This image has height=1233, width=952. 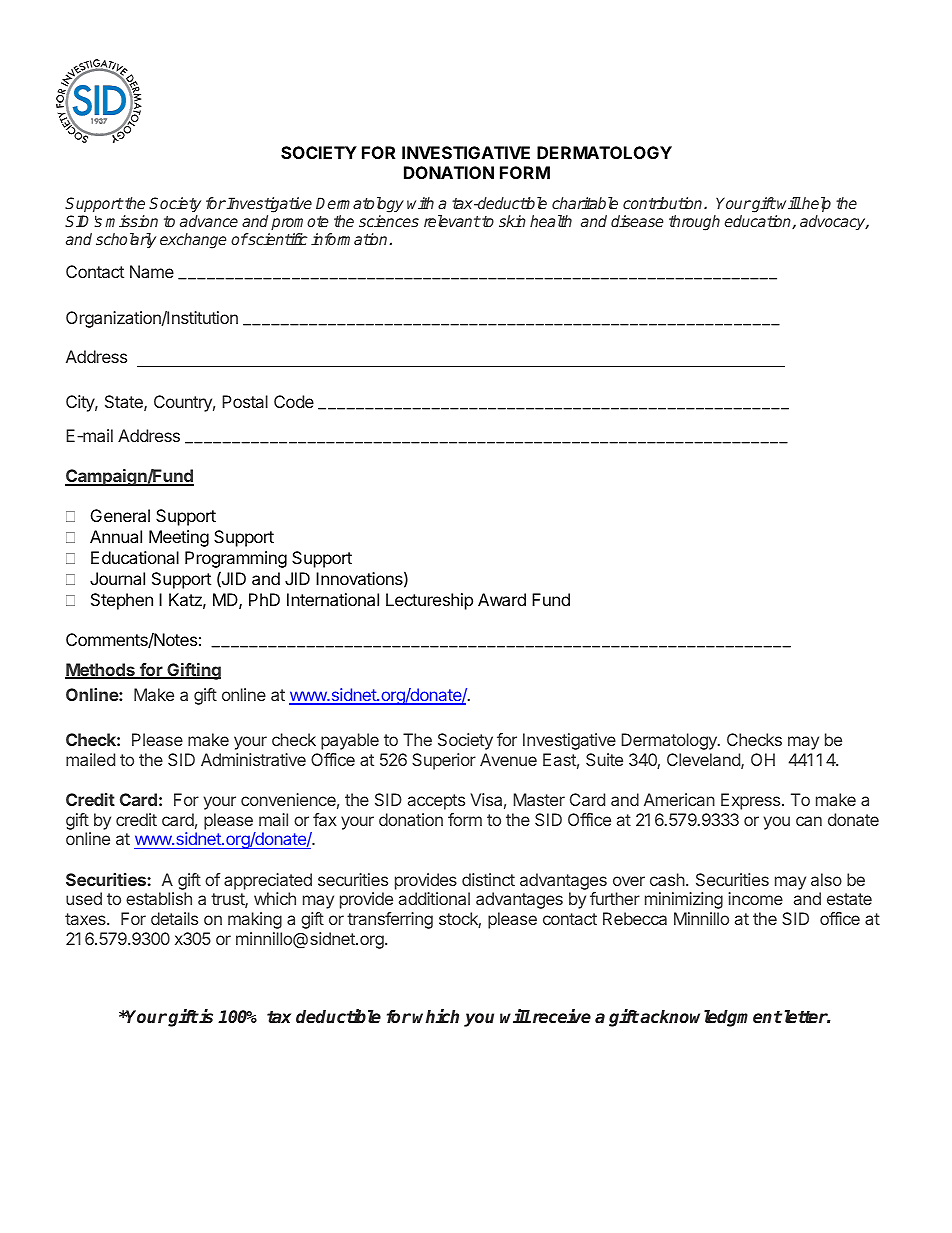 I want to click on Express, so click(x=752, y=801).
